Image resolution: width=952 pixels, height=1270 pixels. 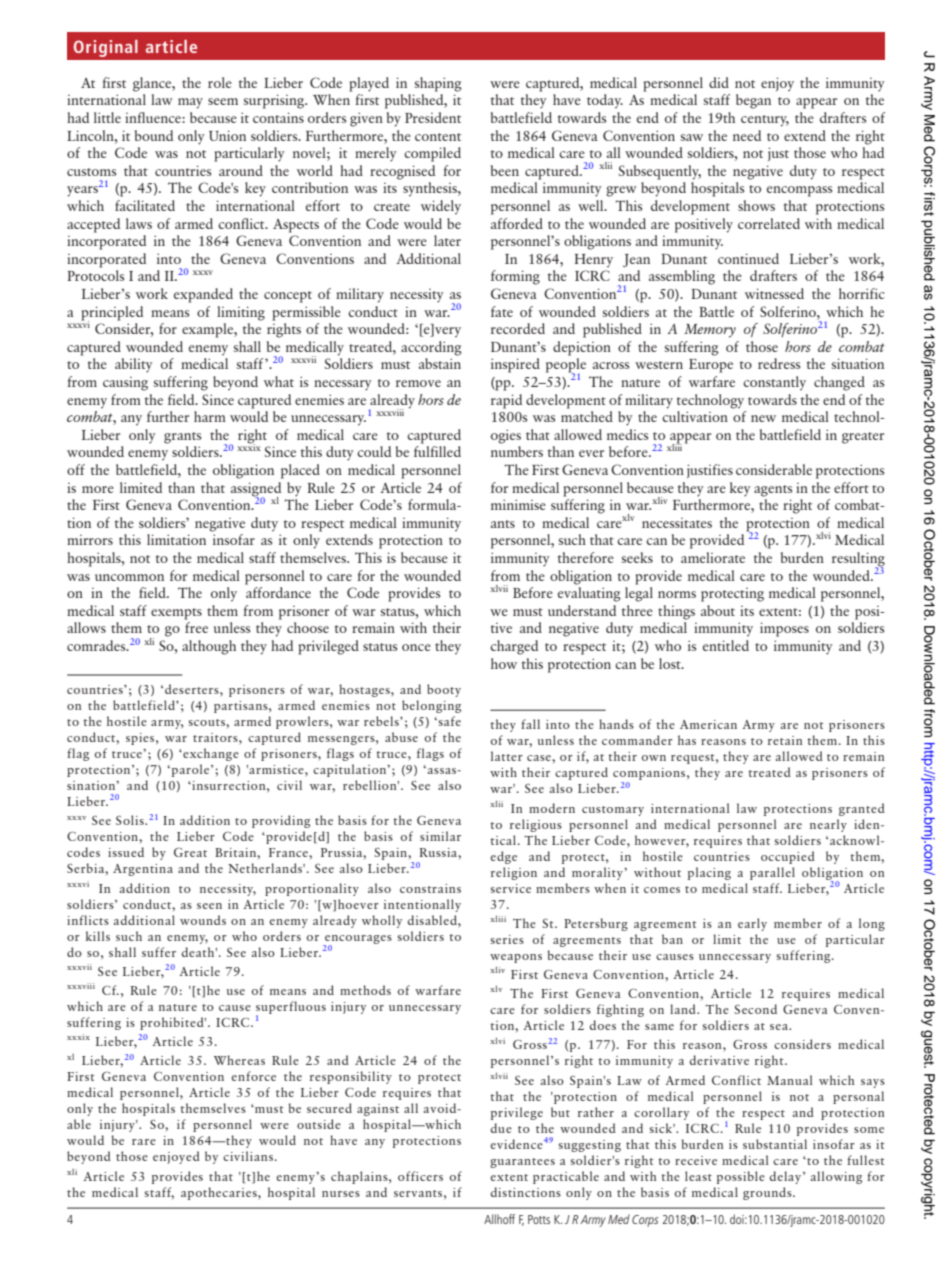 I want to click on may, so click(x=190, y=103).
